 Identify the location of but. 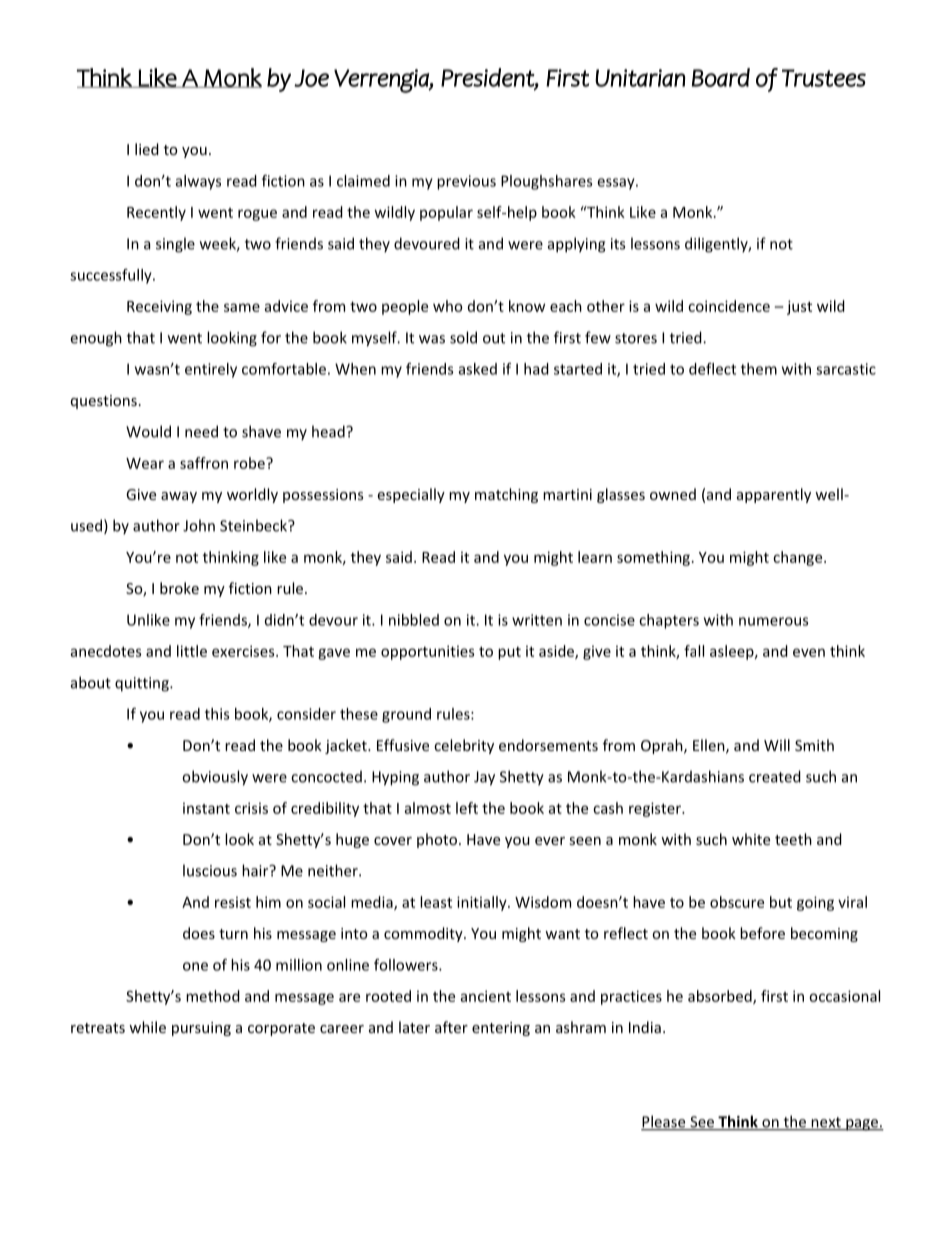
(781, 902).
